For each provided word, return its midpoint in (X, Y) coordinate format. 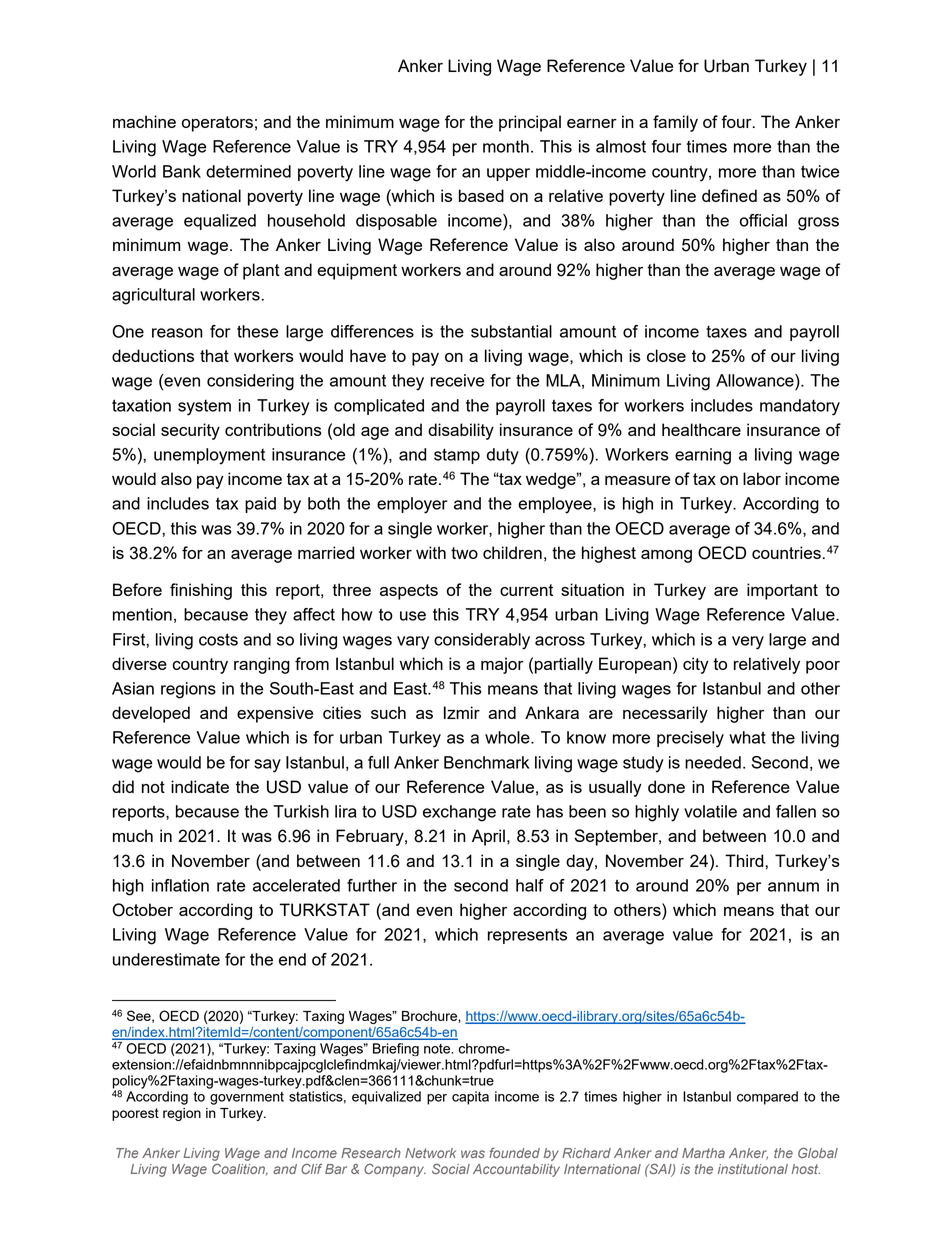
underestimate (166, 959)
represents (527, 936)
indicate (200, 786)
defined (729, 195)
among (666, 556)
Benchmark (486, 762)
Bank (182, 171)
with (431, 552)
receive (457, 380)
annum (793, 887)
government (247, 1098)
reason (177, 333)
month (506, 146)
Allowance (756, 380)
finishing (201, 591)
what (747, 737)
